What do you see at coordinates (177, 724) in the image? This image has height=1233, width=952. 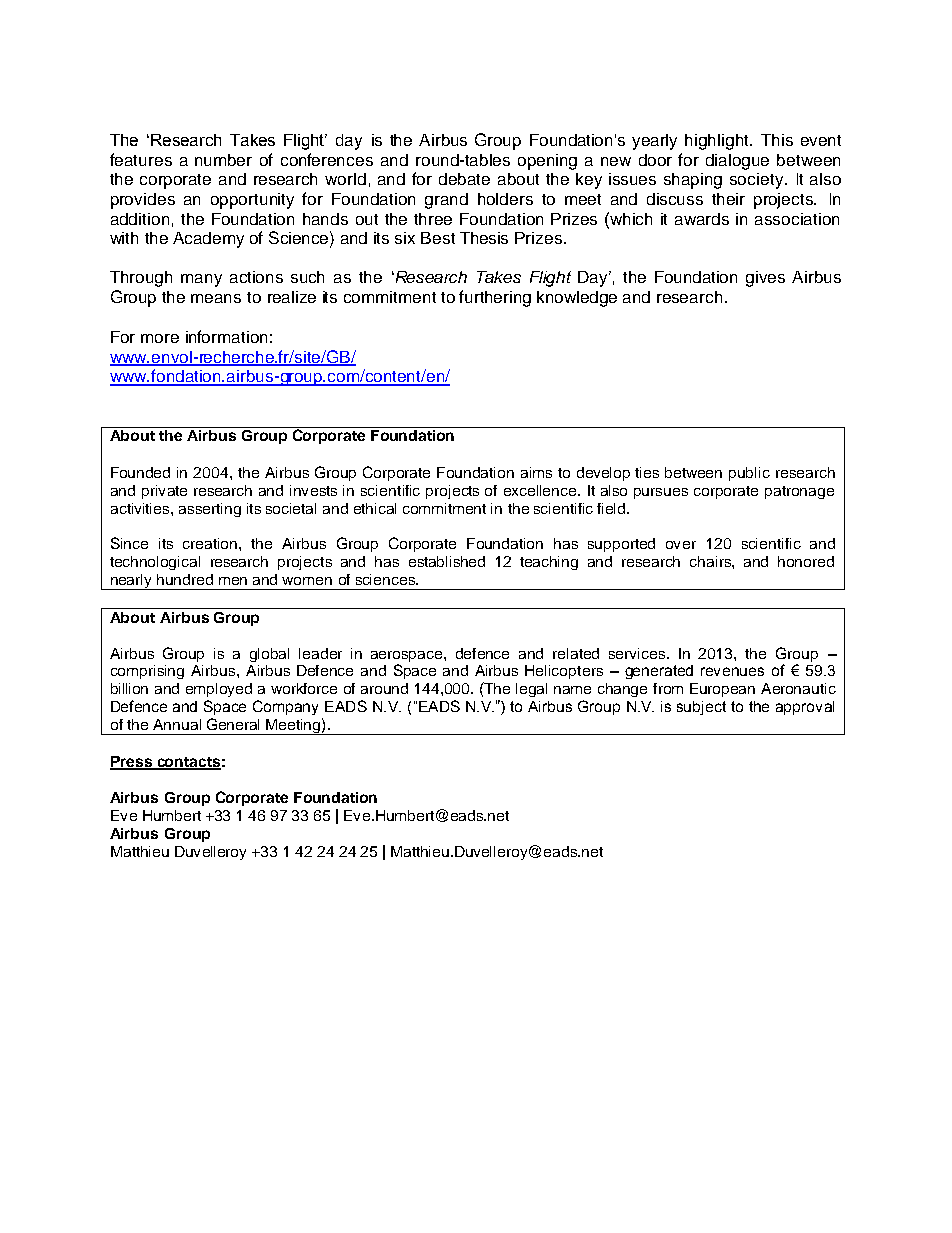 I see `Annual` at bounding box center [177, 724].
